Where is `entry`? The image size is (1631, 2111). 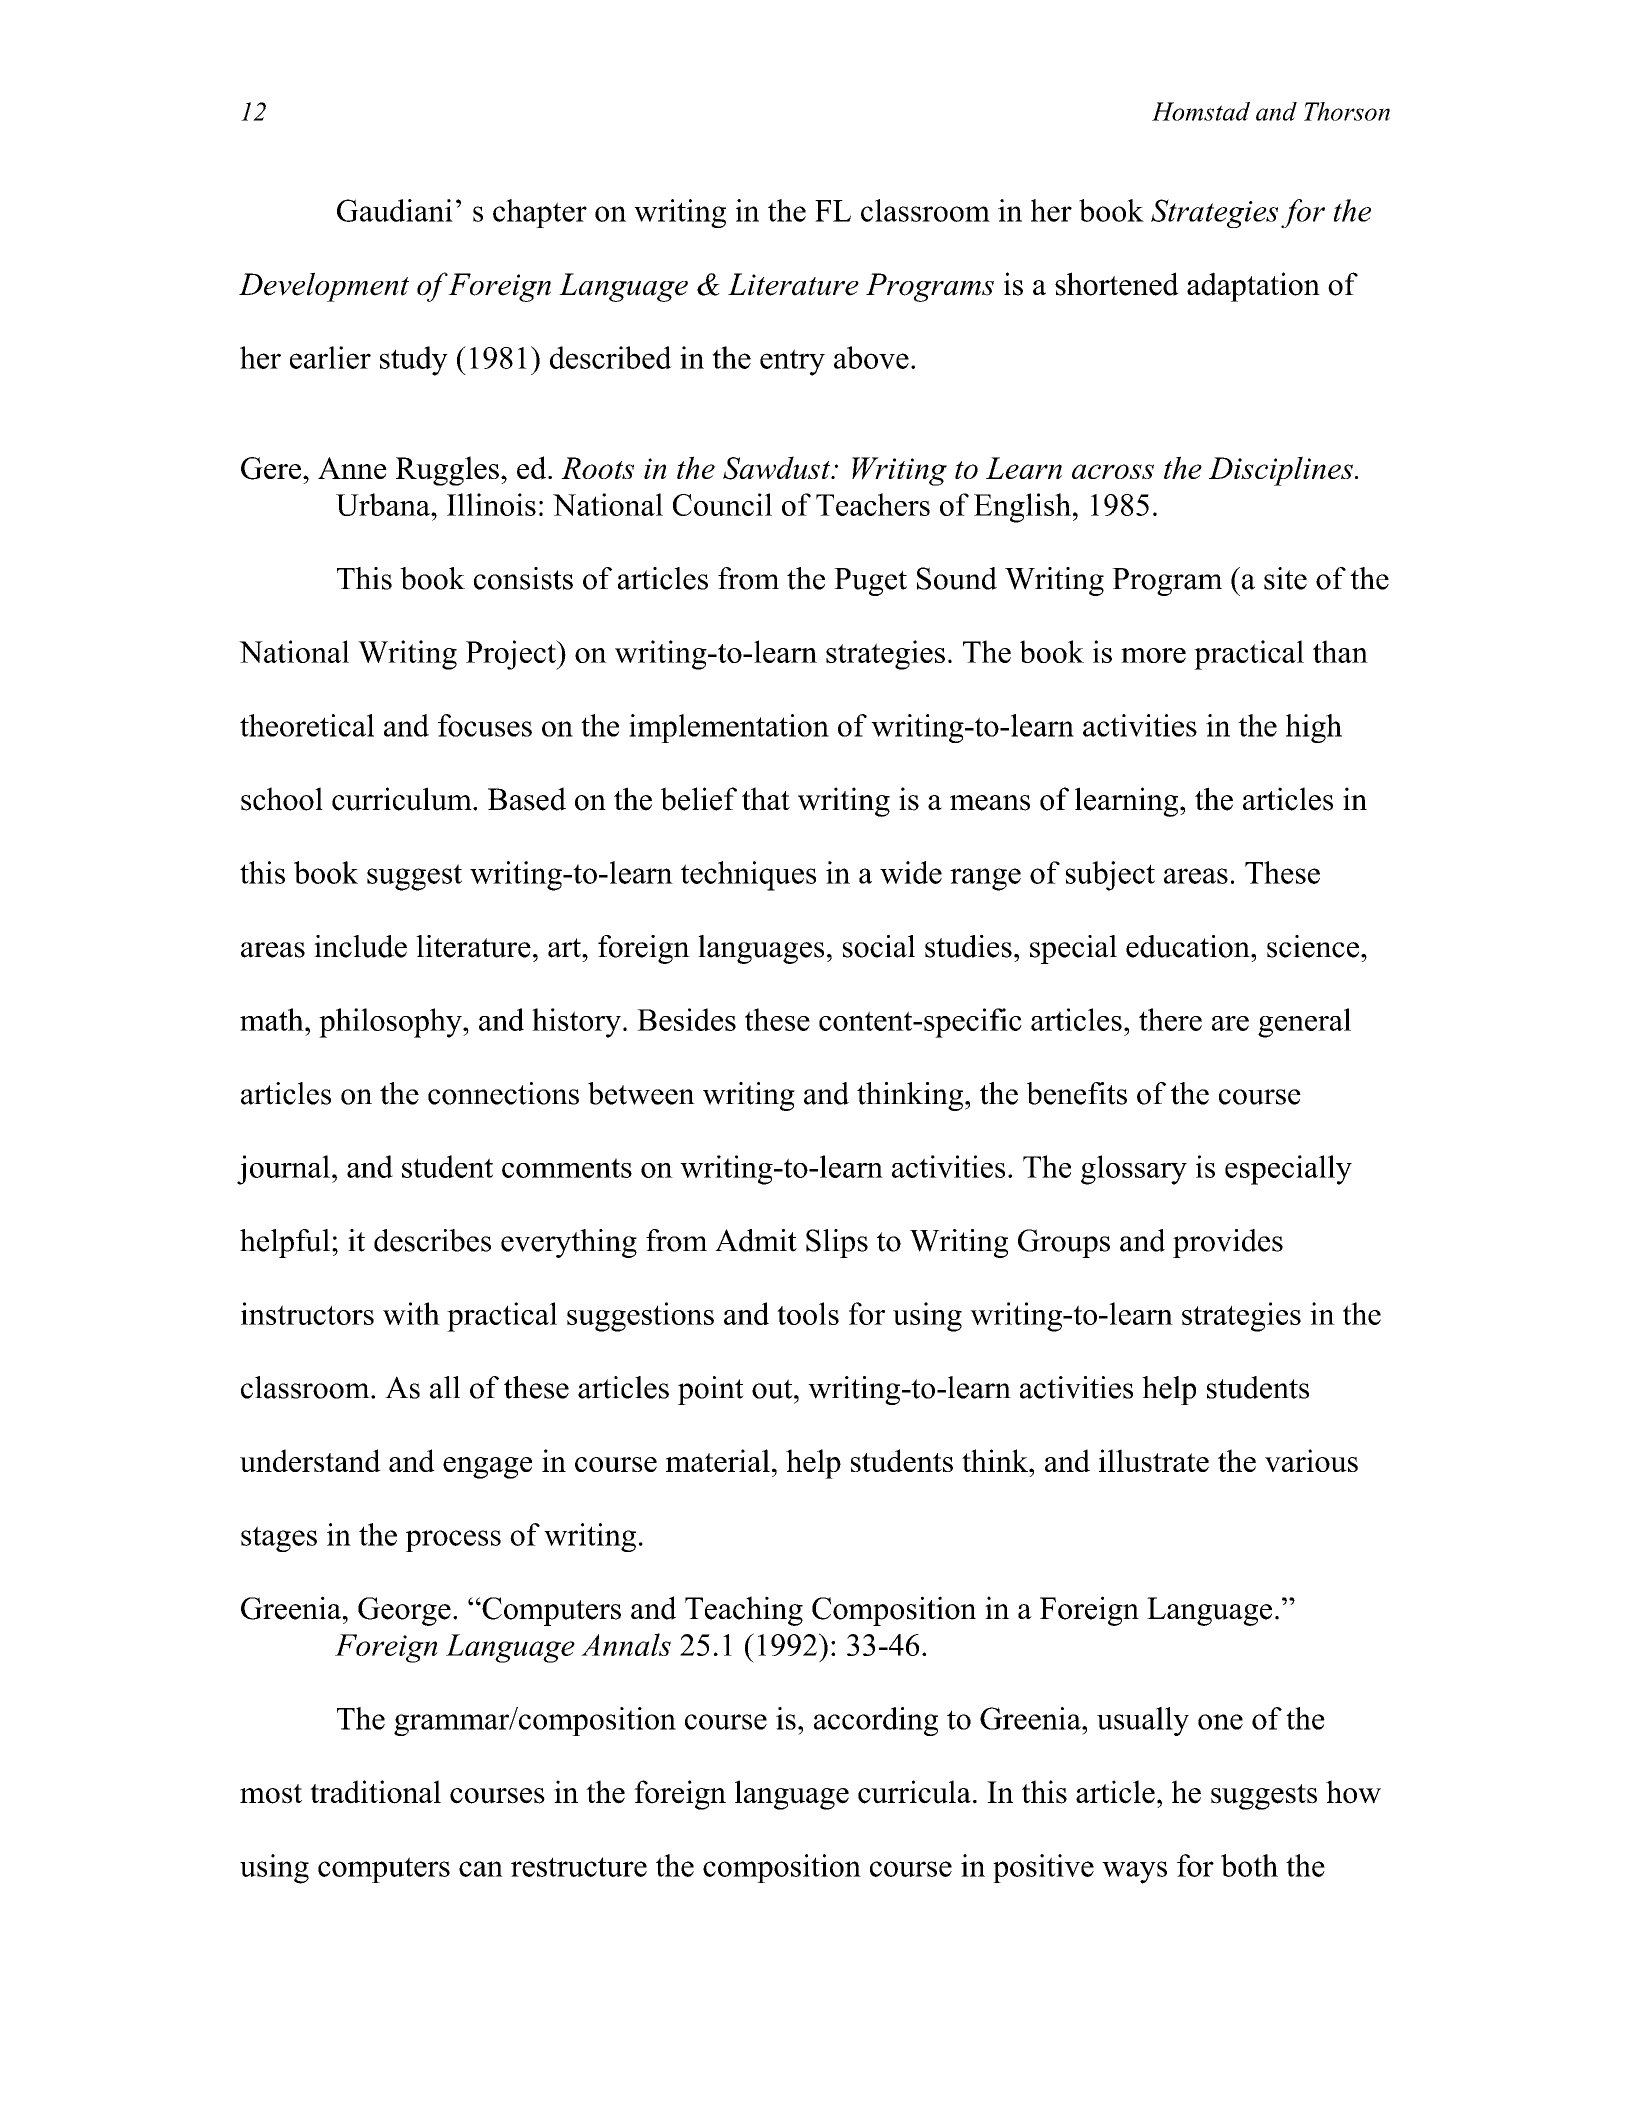
entry is located at coordinates (792, 362).
